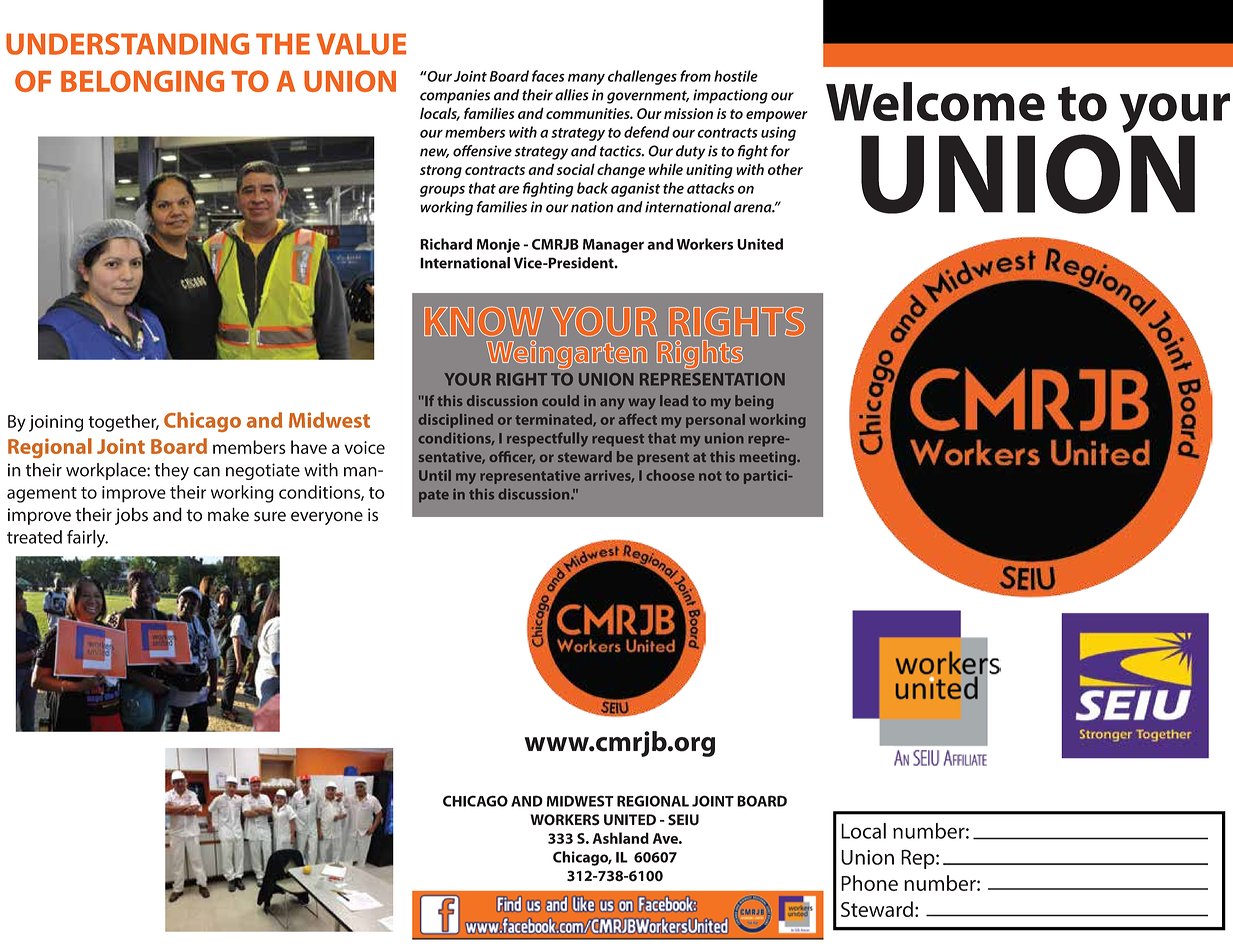  What do you see at coordinates (172, 471) in the image?
I see `they` at bounding box center [172, 471].
